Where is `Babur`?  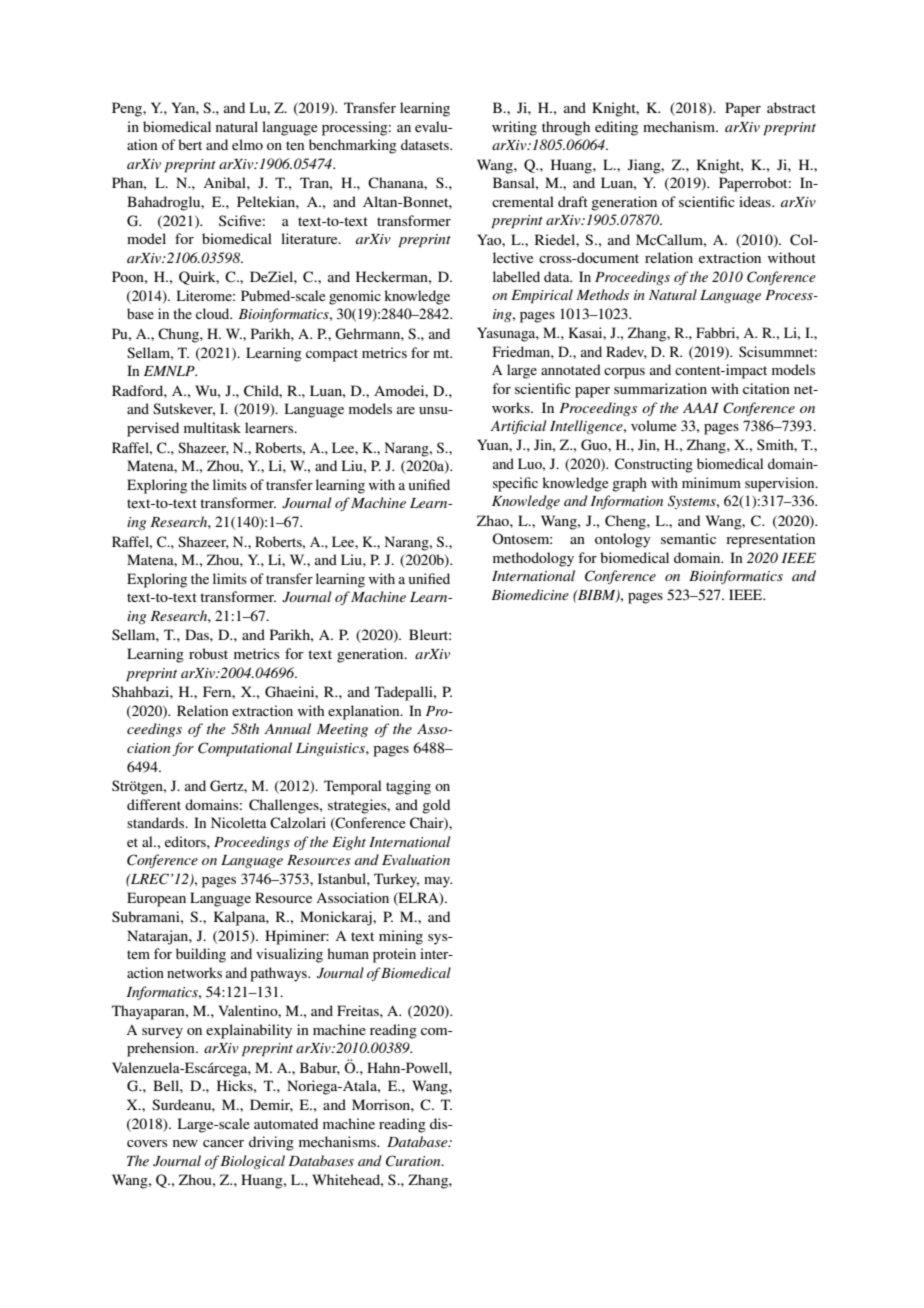 Babur is located at coordinates (320, 1068).
